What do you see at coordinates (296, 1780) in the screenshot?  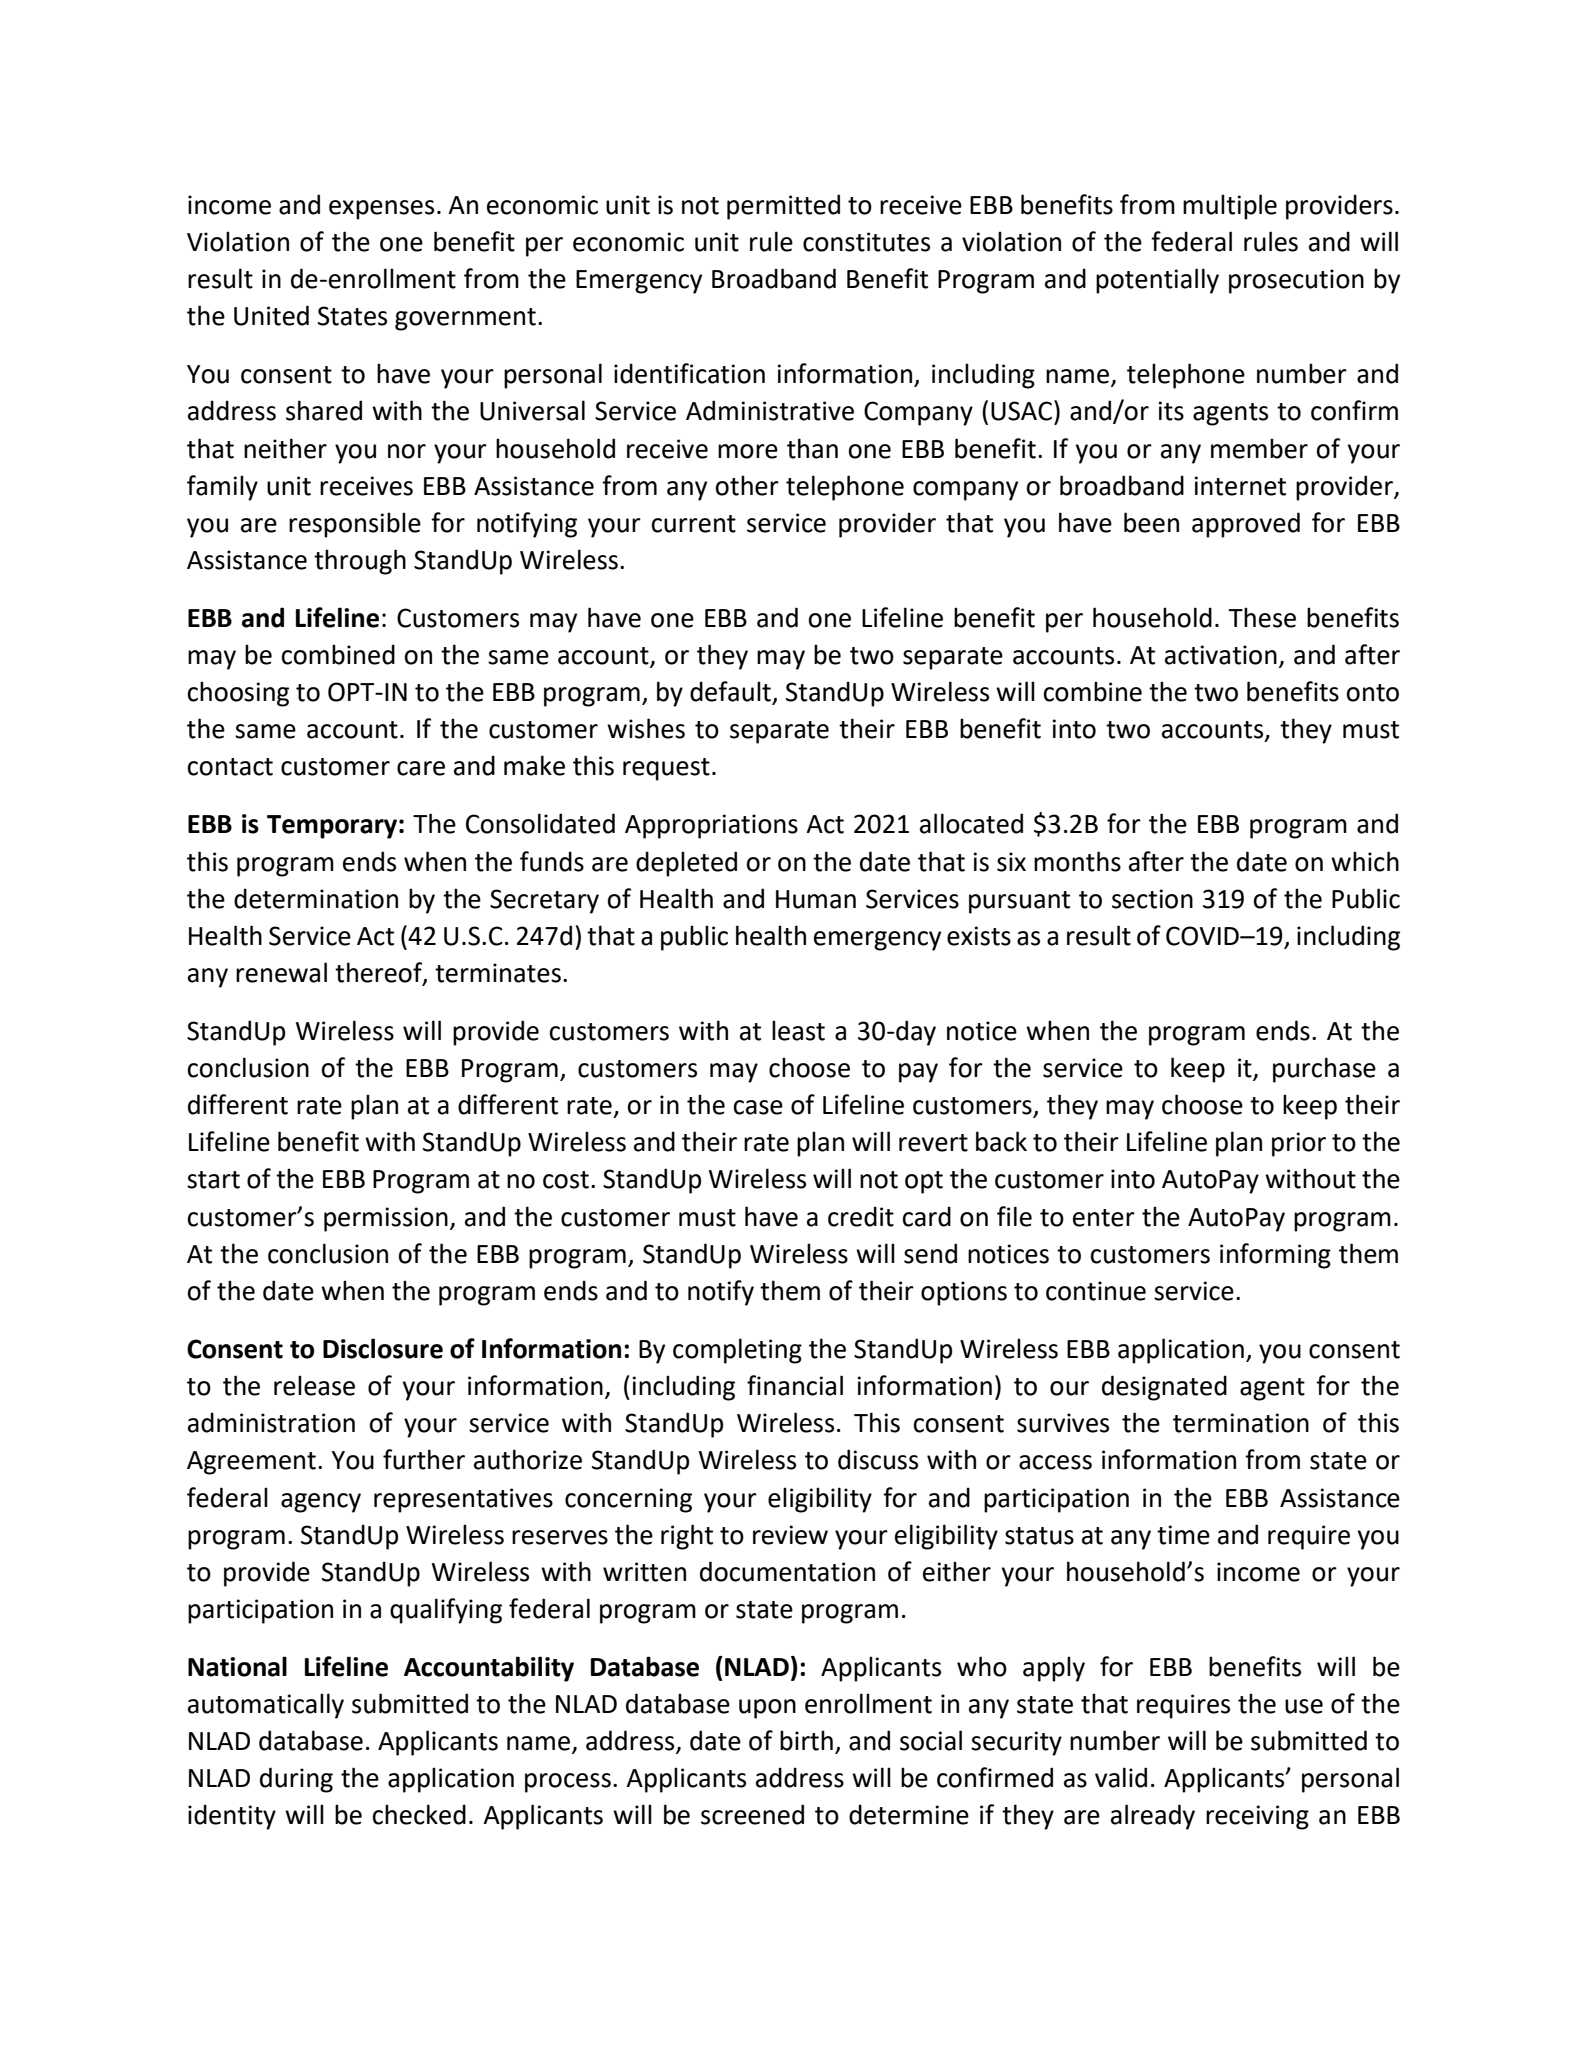 I see `during` at bounding box center [296, 1780].
